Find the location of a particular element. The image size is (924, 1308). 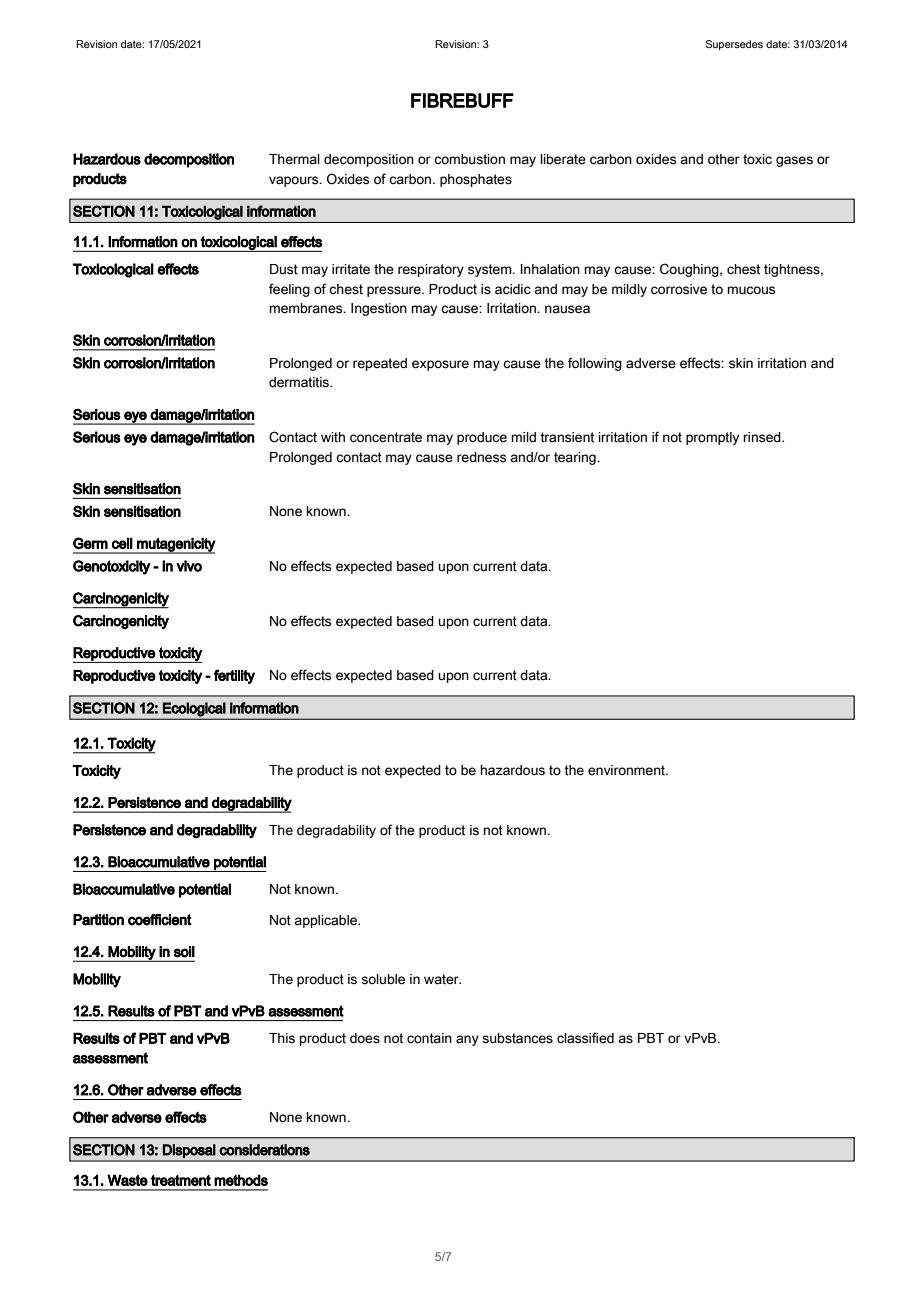

water is located at coordinates (442, 979).
